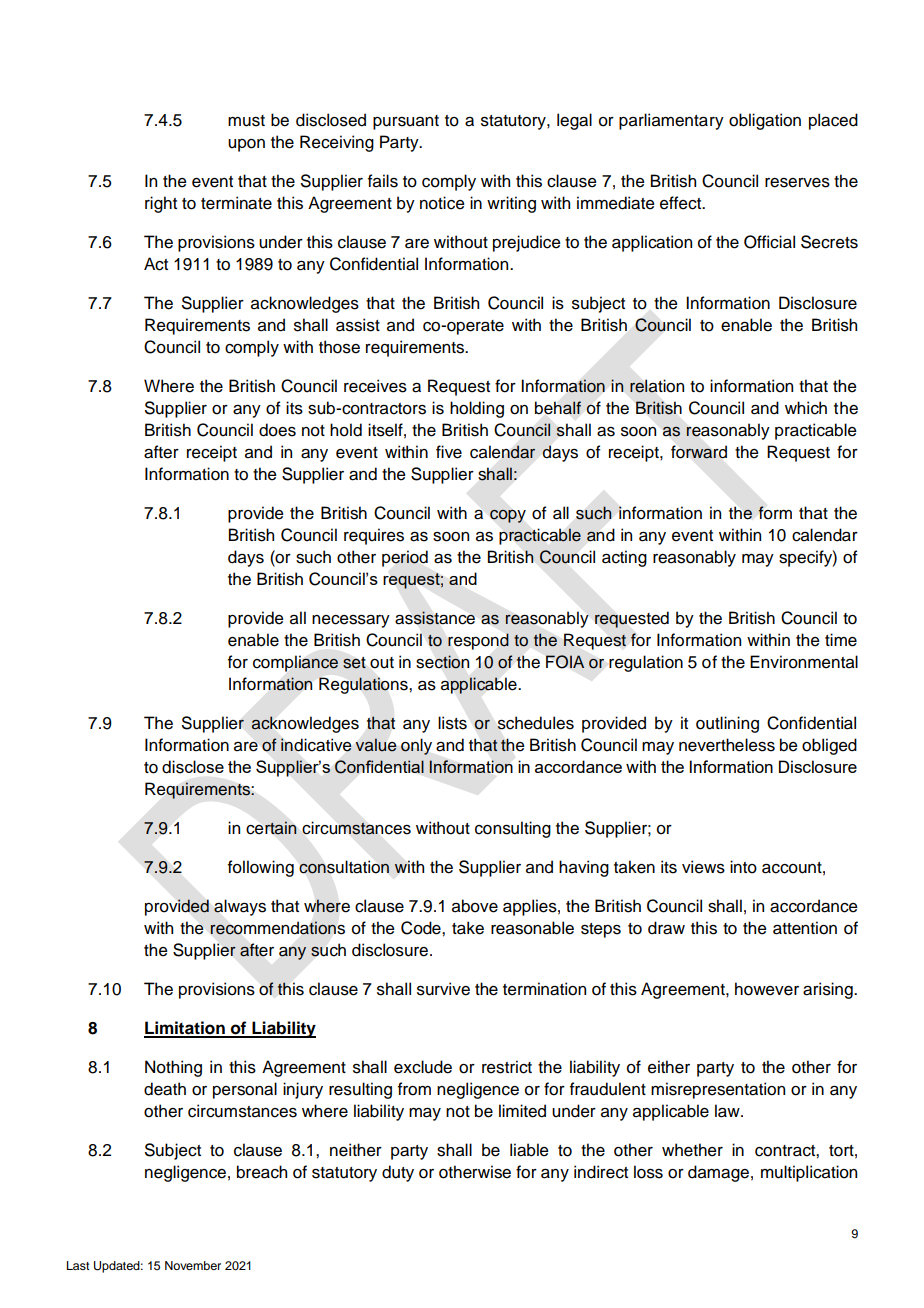  I want to click on does, so click(277, 430).
